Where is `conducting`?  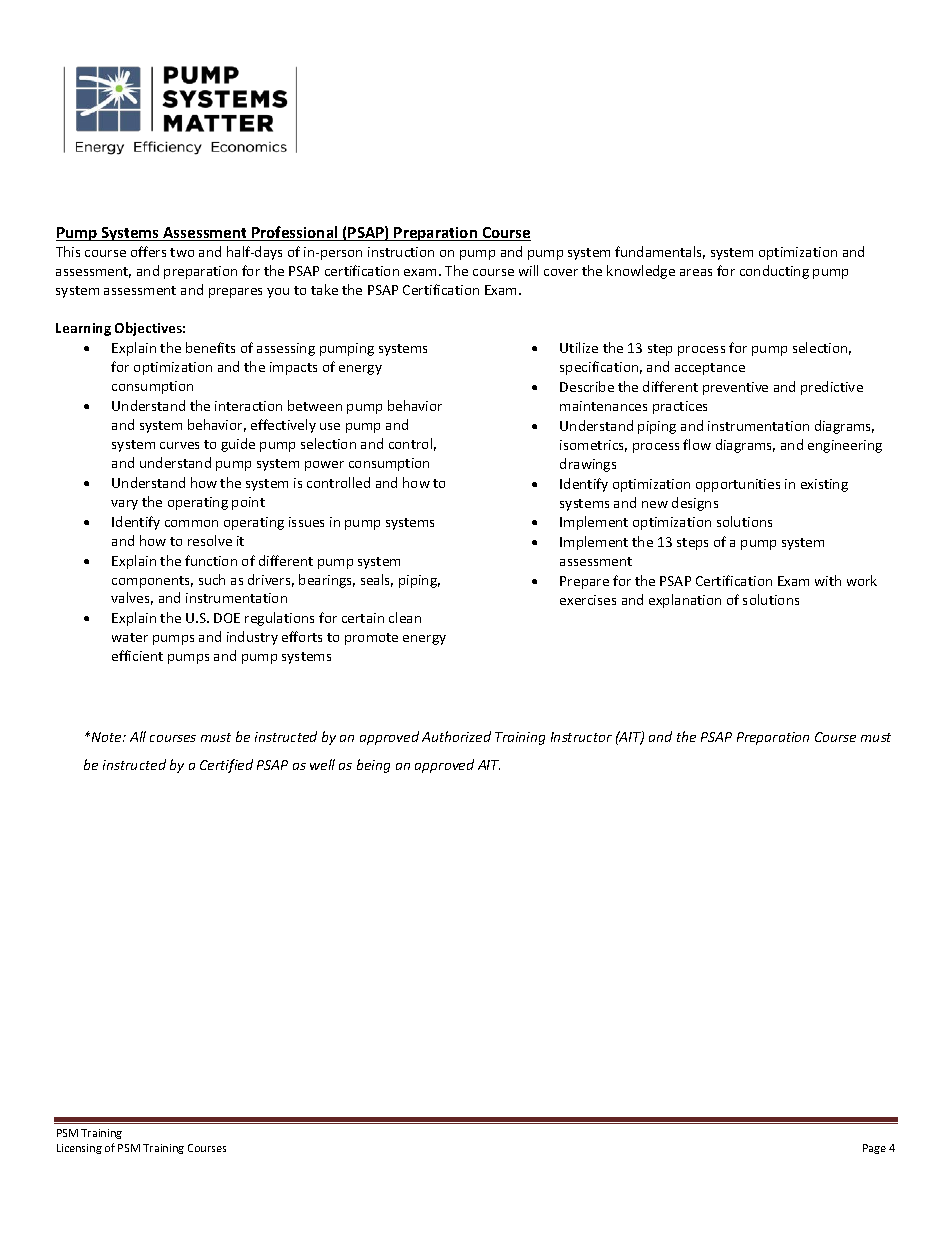
conducting is located at coordinates (774, 272).
